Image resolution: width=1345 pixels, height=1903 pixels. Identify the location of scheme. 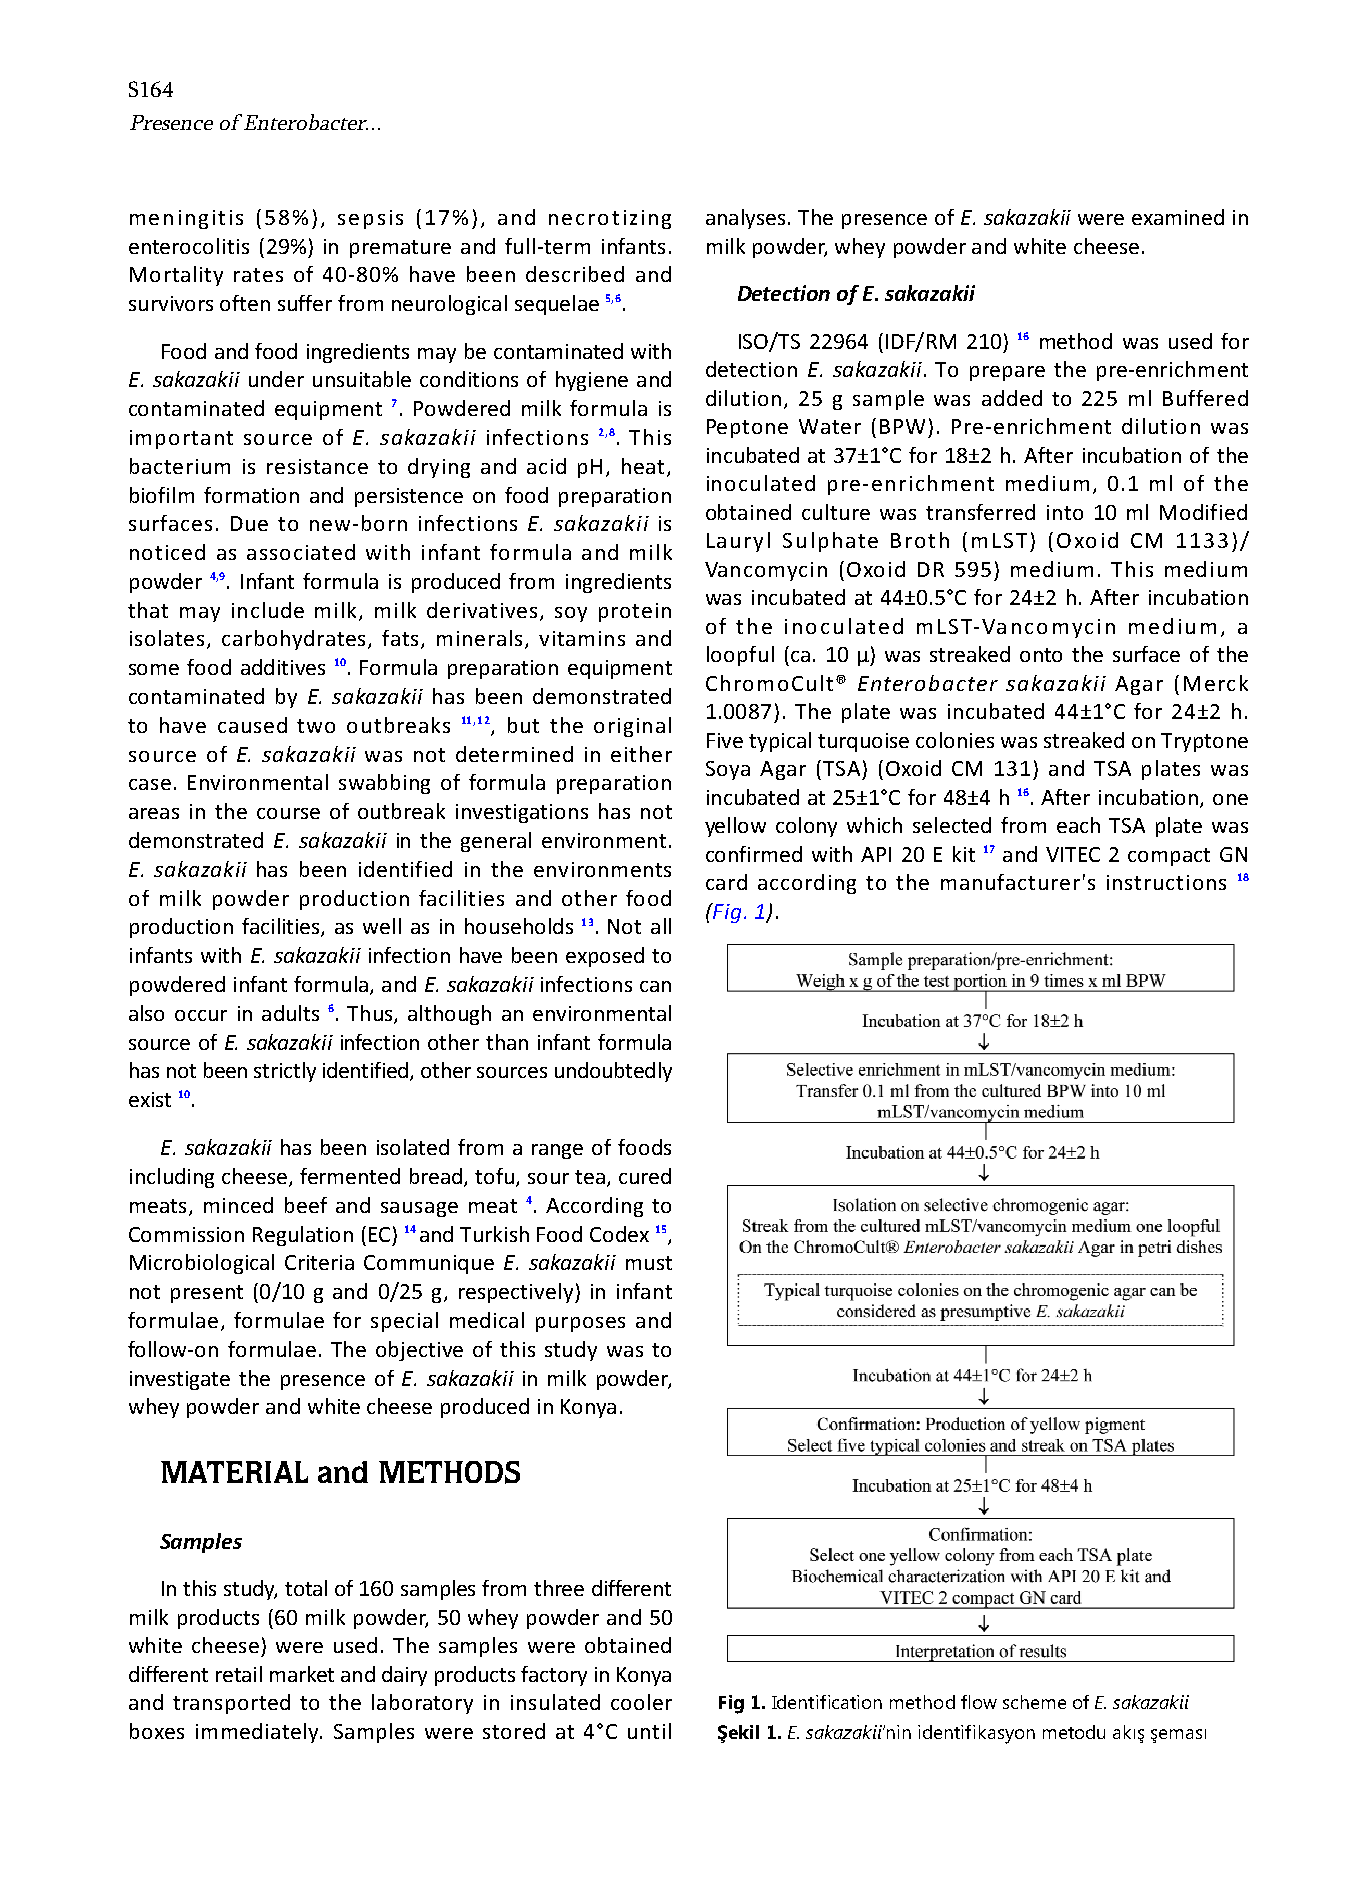
(1034, 1702).
